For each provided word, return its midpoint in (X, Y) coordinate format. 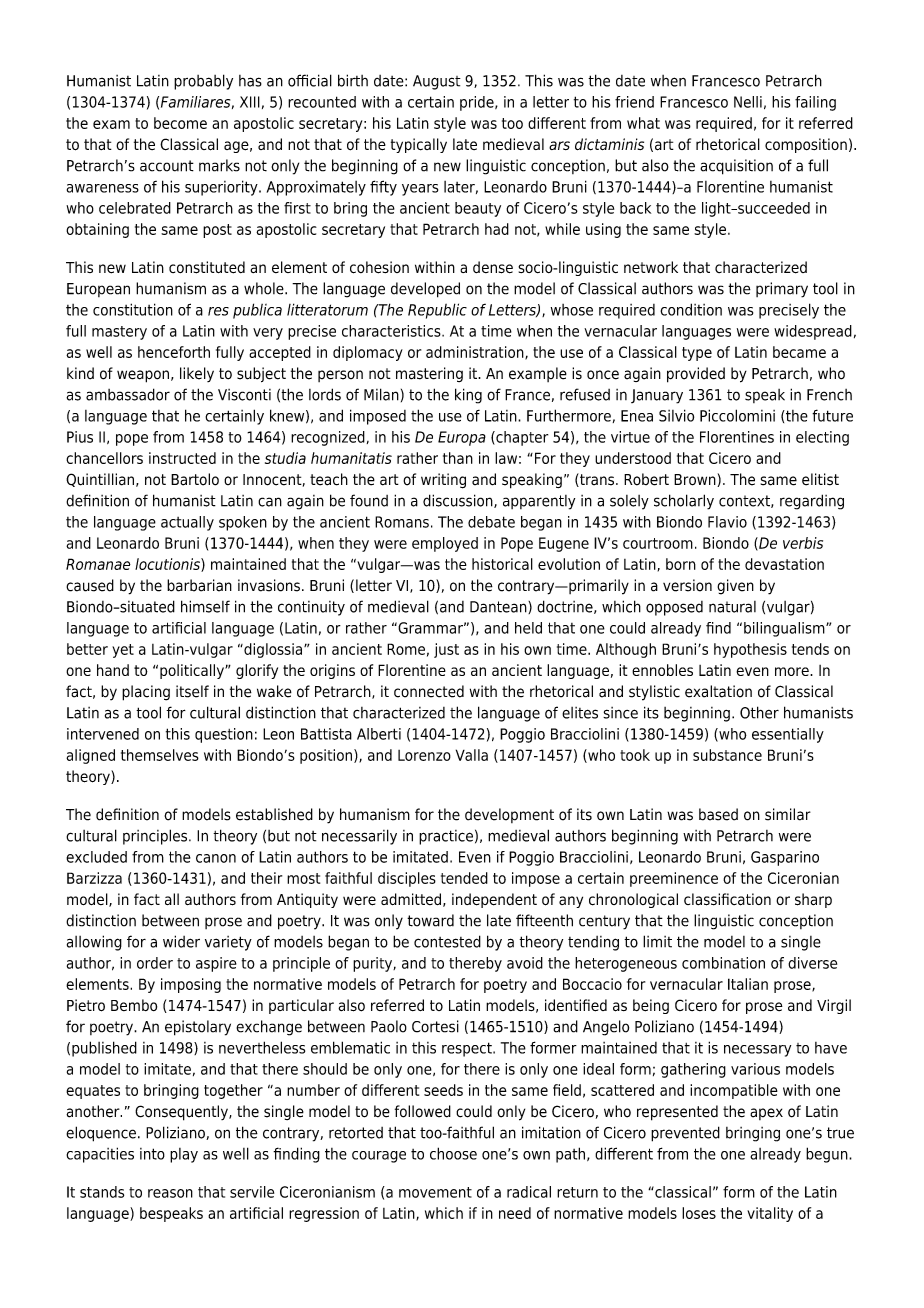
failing (815, 103)
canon (216, 858)
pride (478, 103)
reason (170, 1193)
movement (435, 1192)
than (458, 458)
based (718, 814)
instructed (182, 458)
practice (446, 837)
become (180, 123)
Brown (696, 480)
